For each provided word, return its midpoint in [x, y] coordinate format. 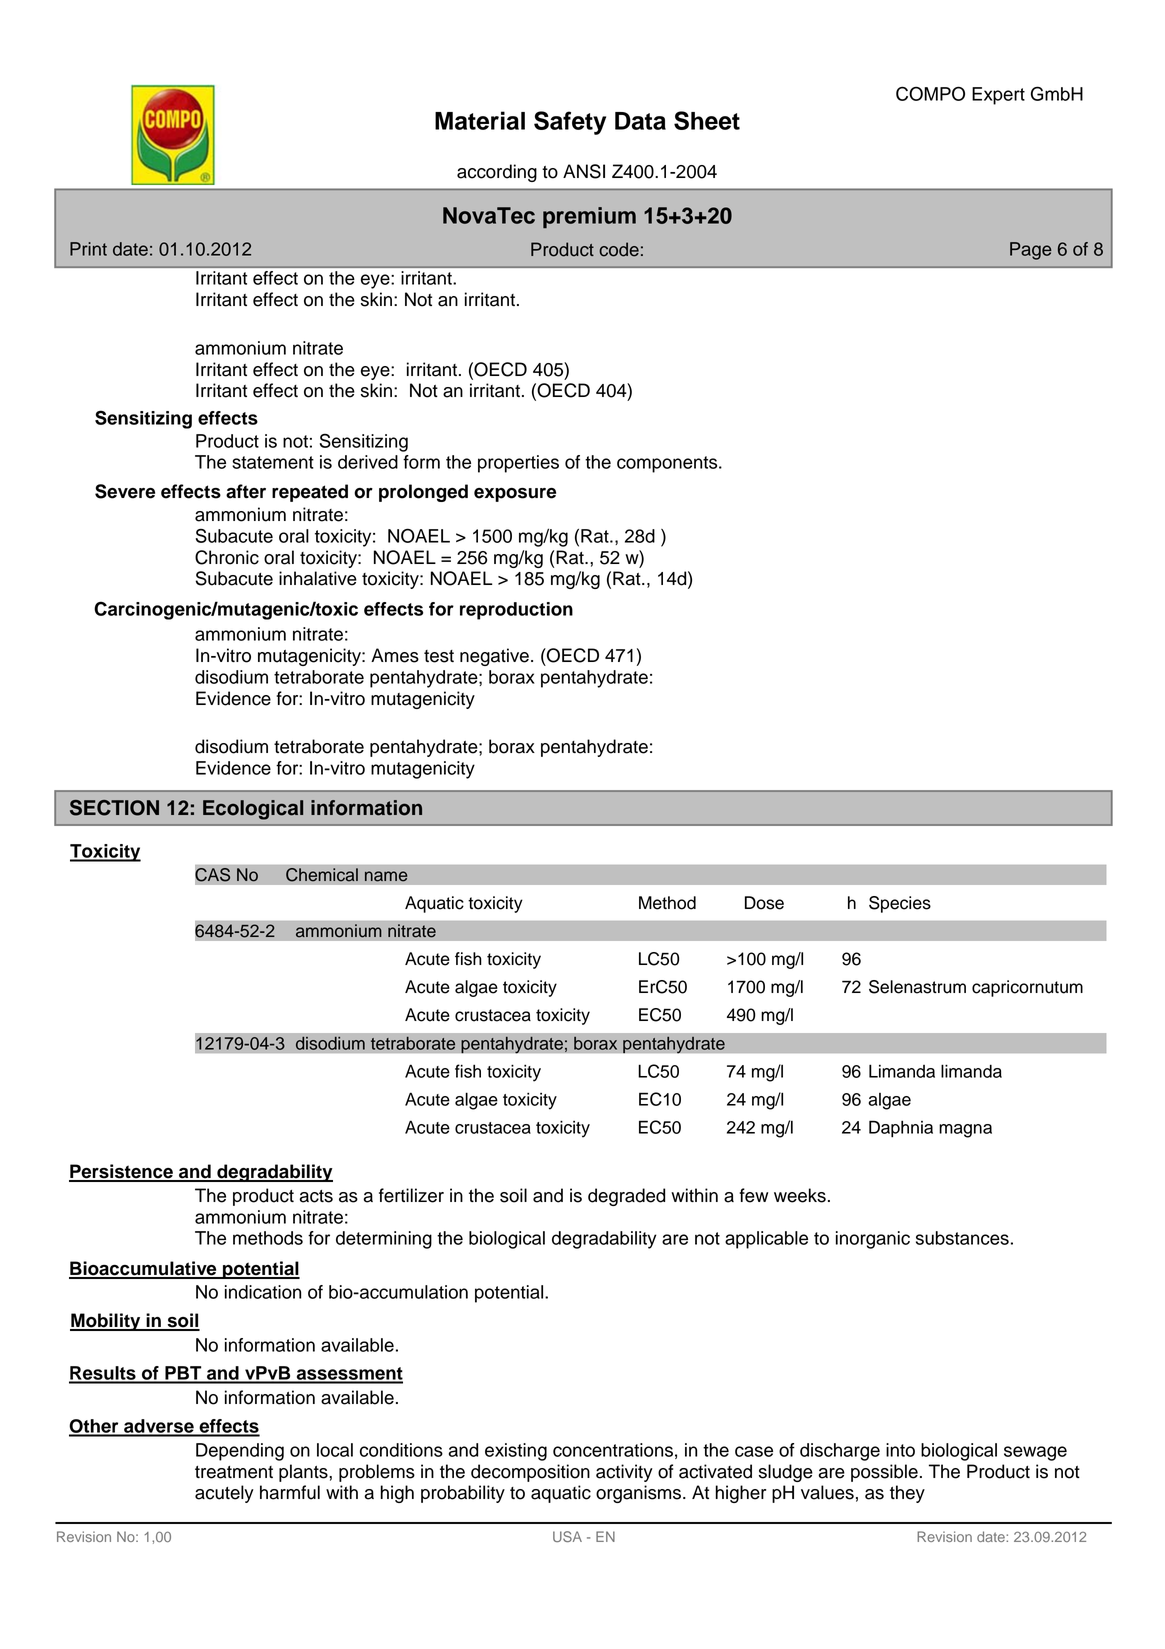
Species [900, 904]
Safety [570, 123]
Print [88, 249]
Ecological [253, 810]
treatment [234, 1472]
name [386, 876]
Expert [998, 96]
